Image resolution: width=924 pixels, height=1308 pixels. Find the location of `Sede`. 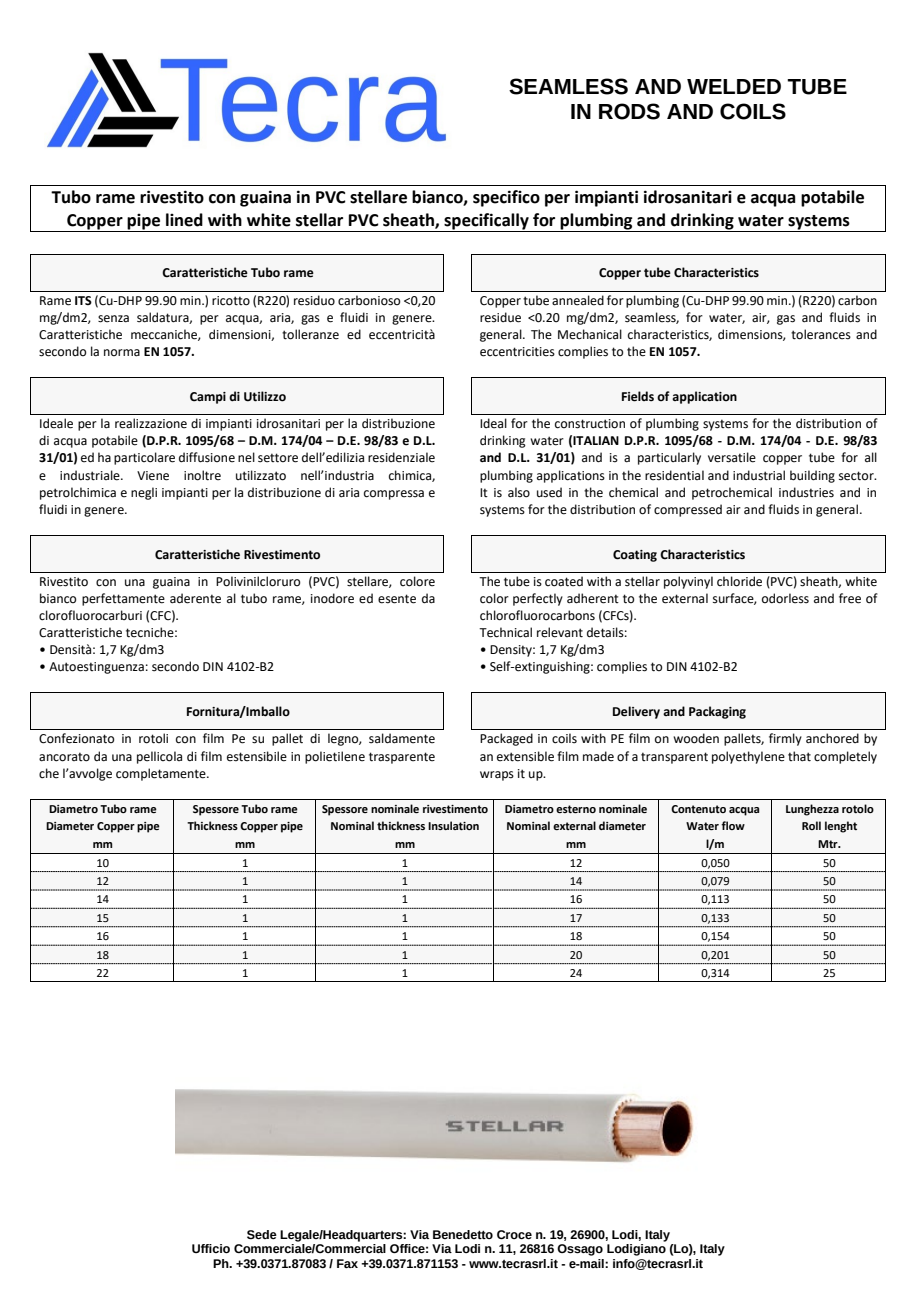

Sede is located at coordinates (262, 1235).
